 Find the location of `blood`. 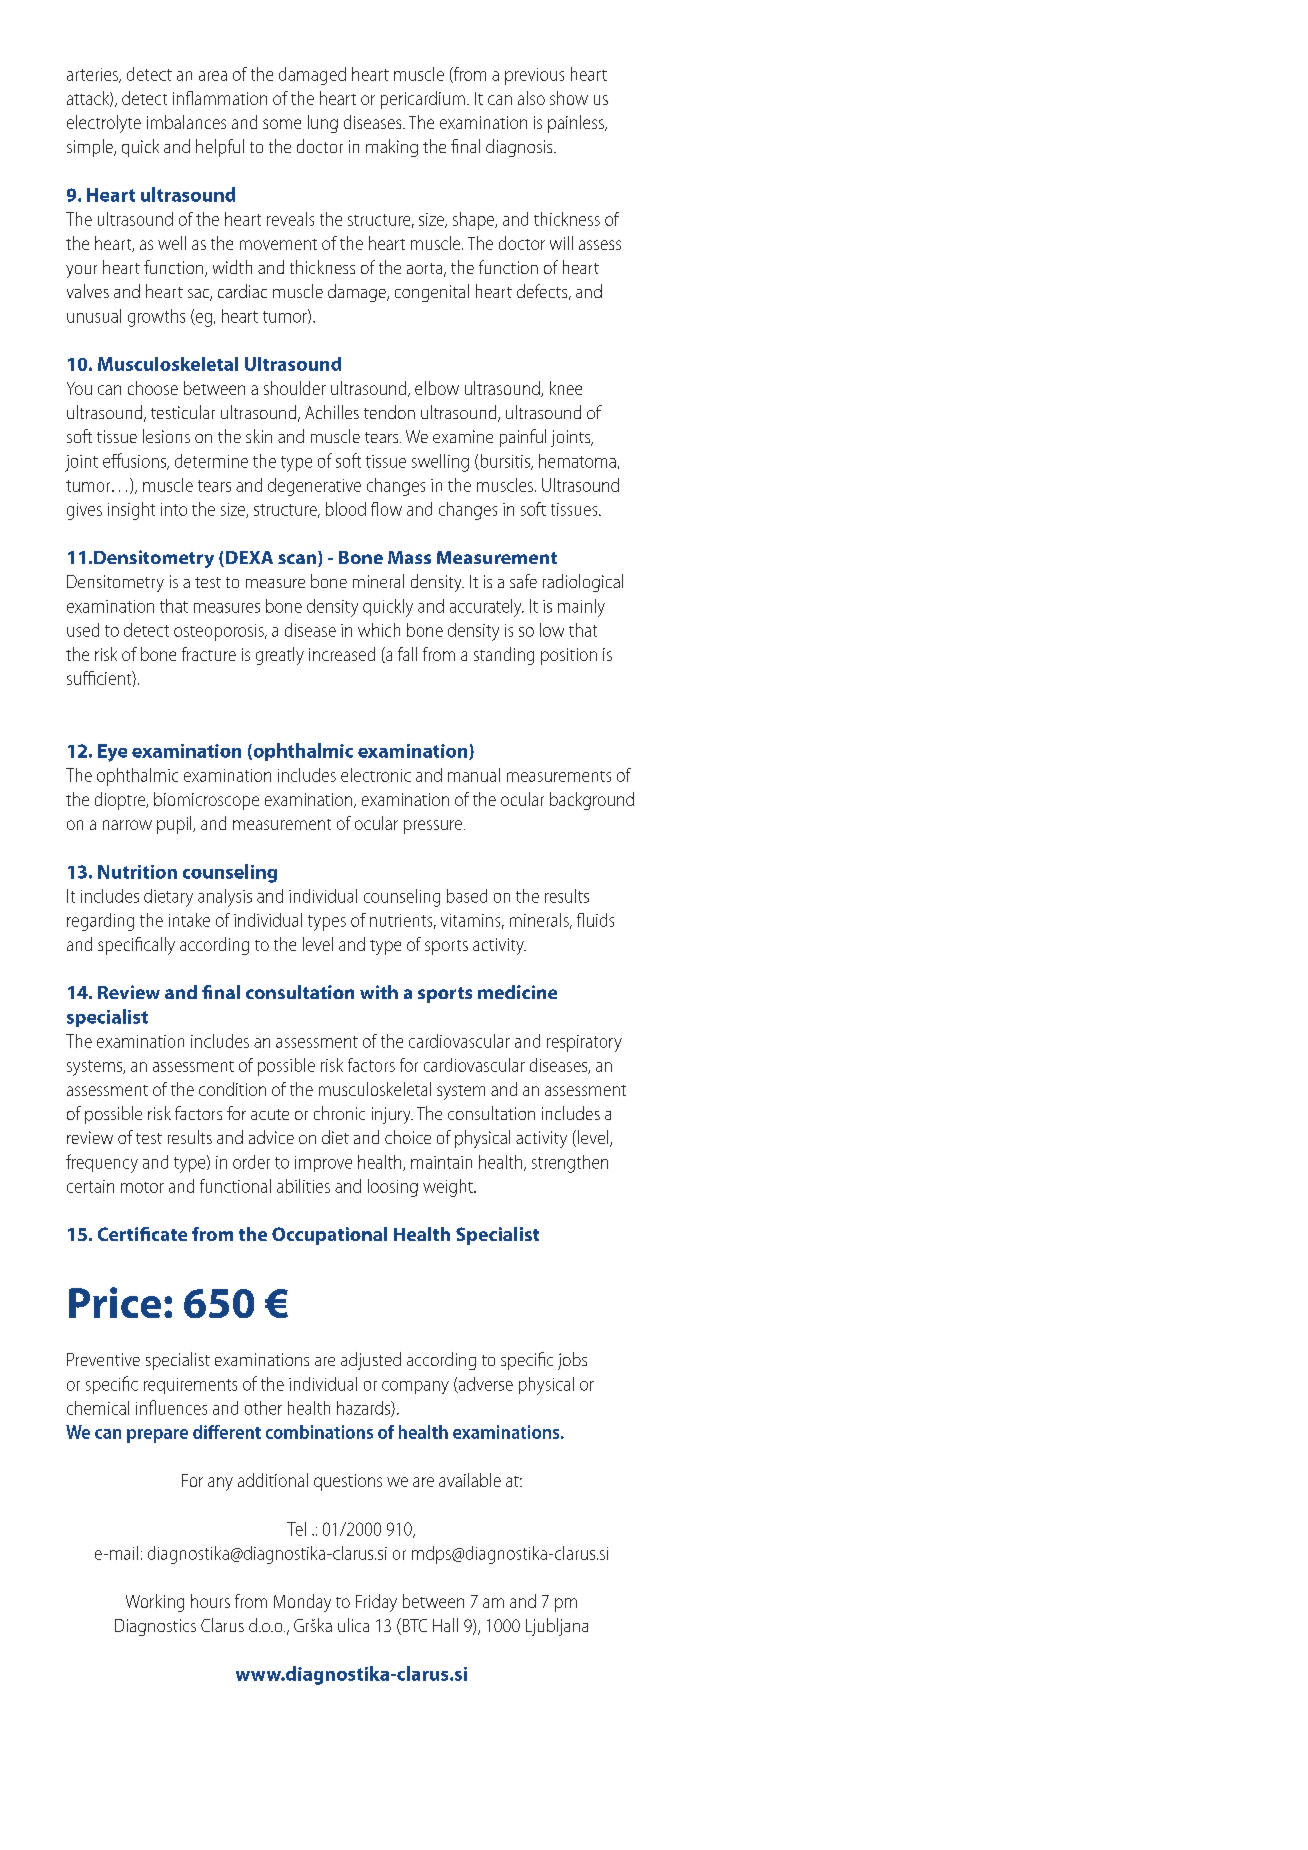

blood is located at coordinates (346, 509).
